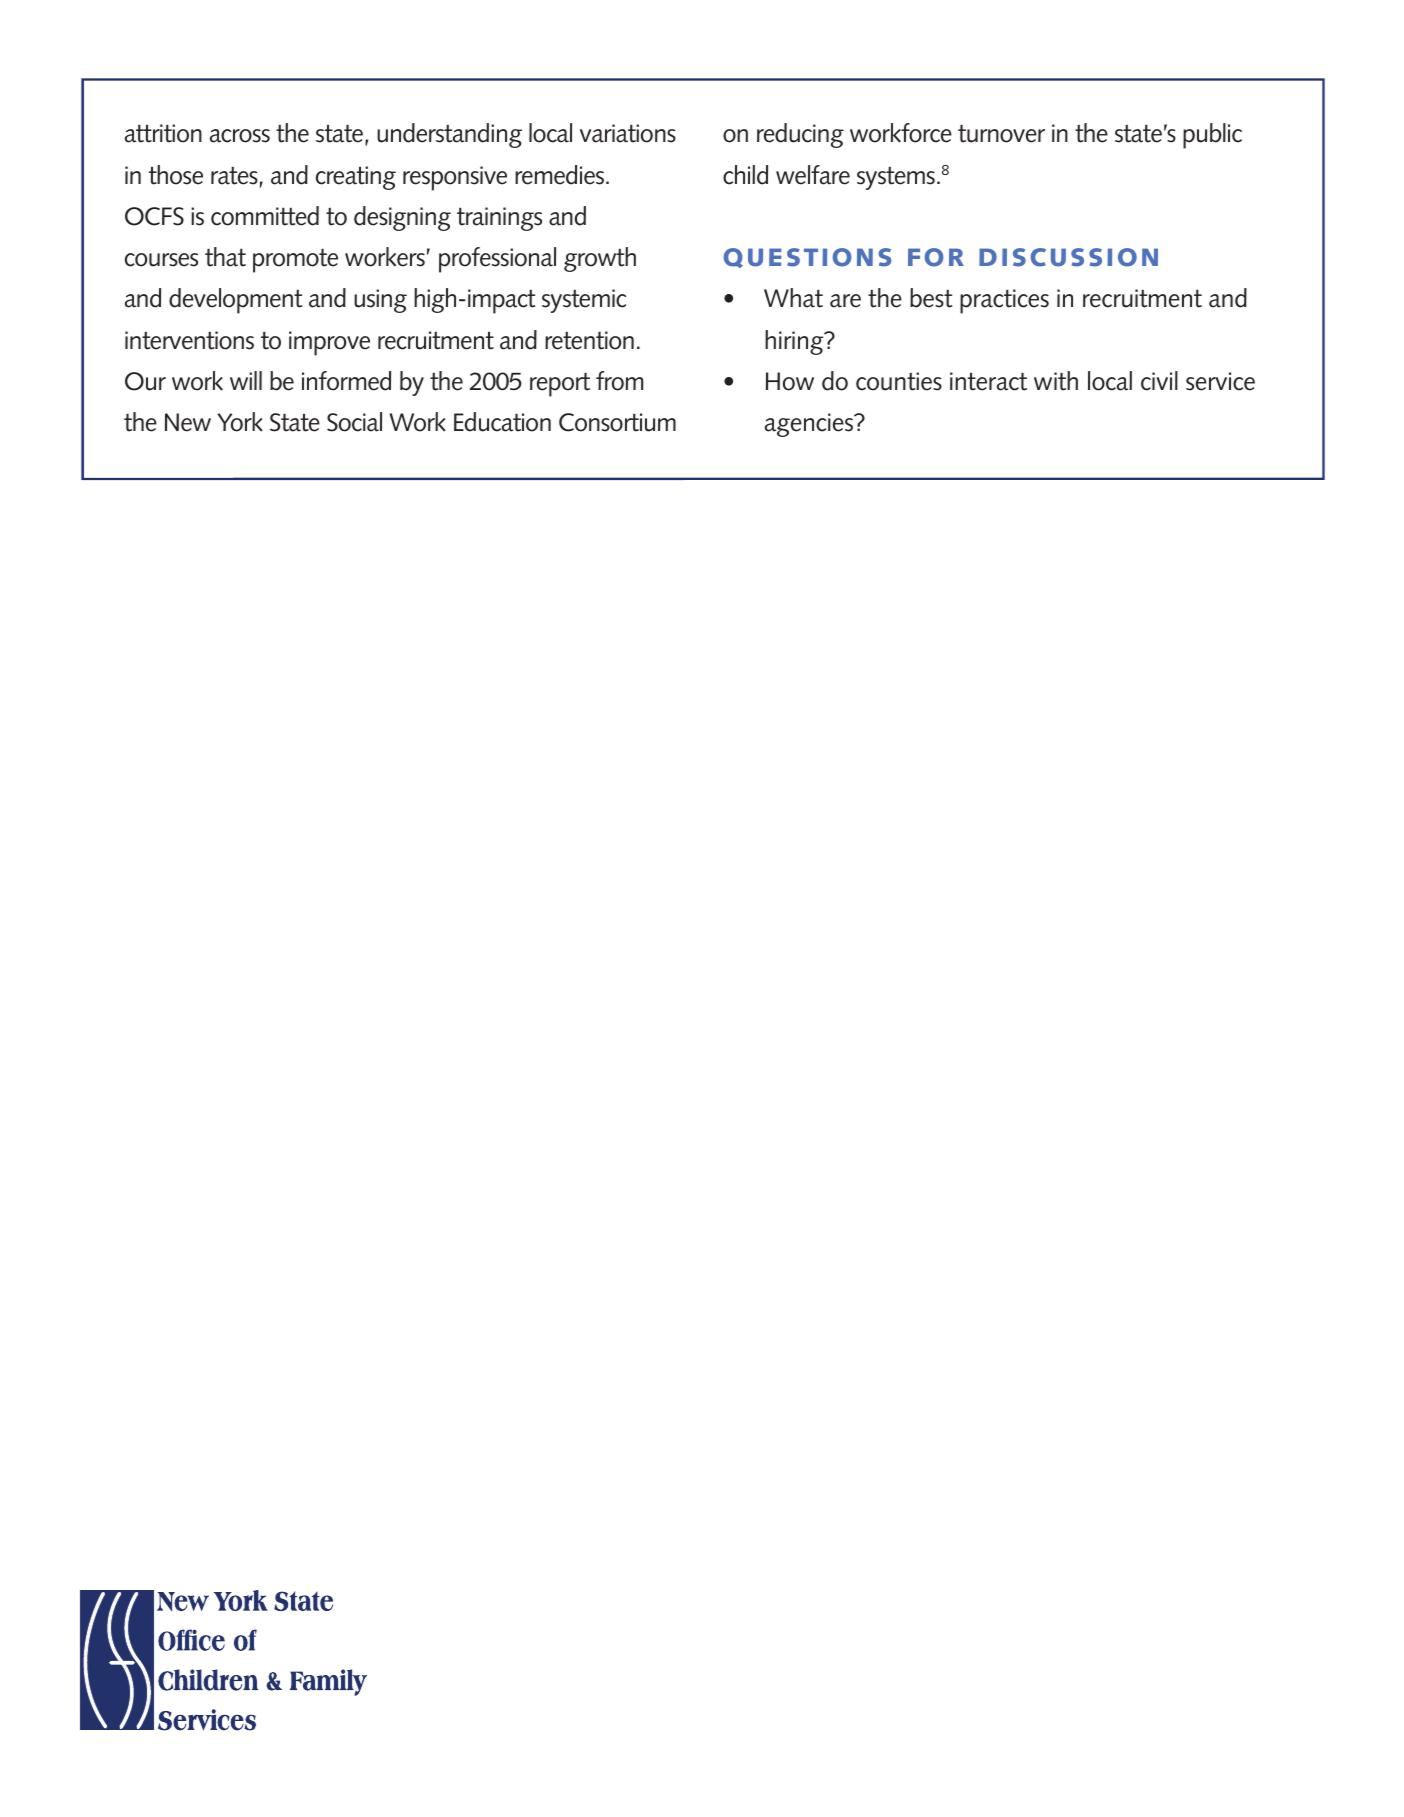 The image size is (1404, 1817). What do you see at coordinates (329, 343) in the page?
I see `improve` at bounding box center [329, 343].
